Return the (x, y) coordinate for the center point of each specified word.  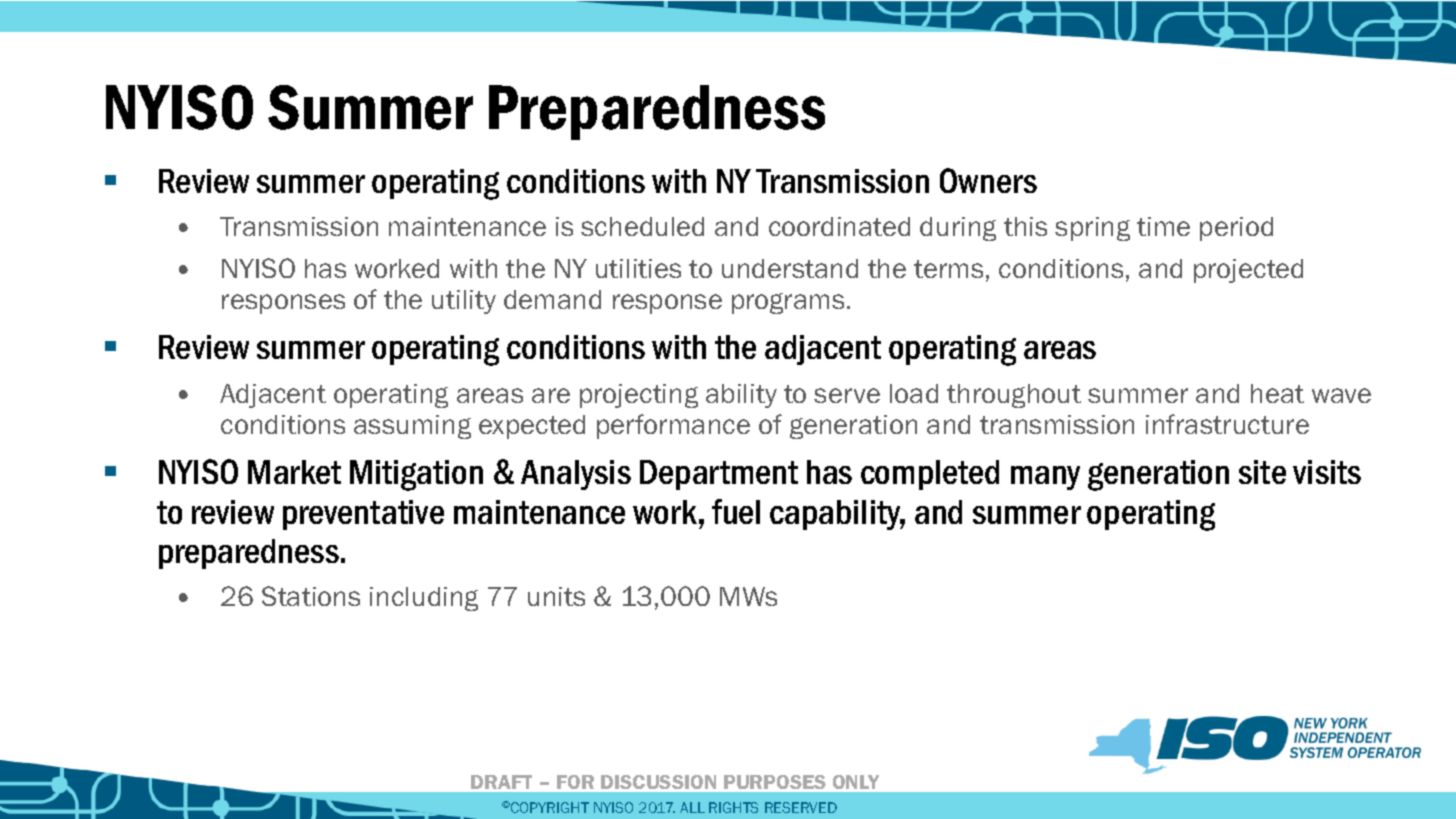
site (1262, 472)
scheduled (642, 226)
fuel (736, 511)
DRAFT (501, 782)
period (1236, 229)
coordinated (839, 226)
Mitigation (416, 475)
